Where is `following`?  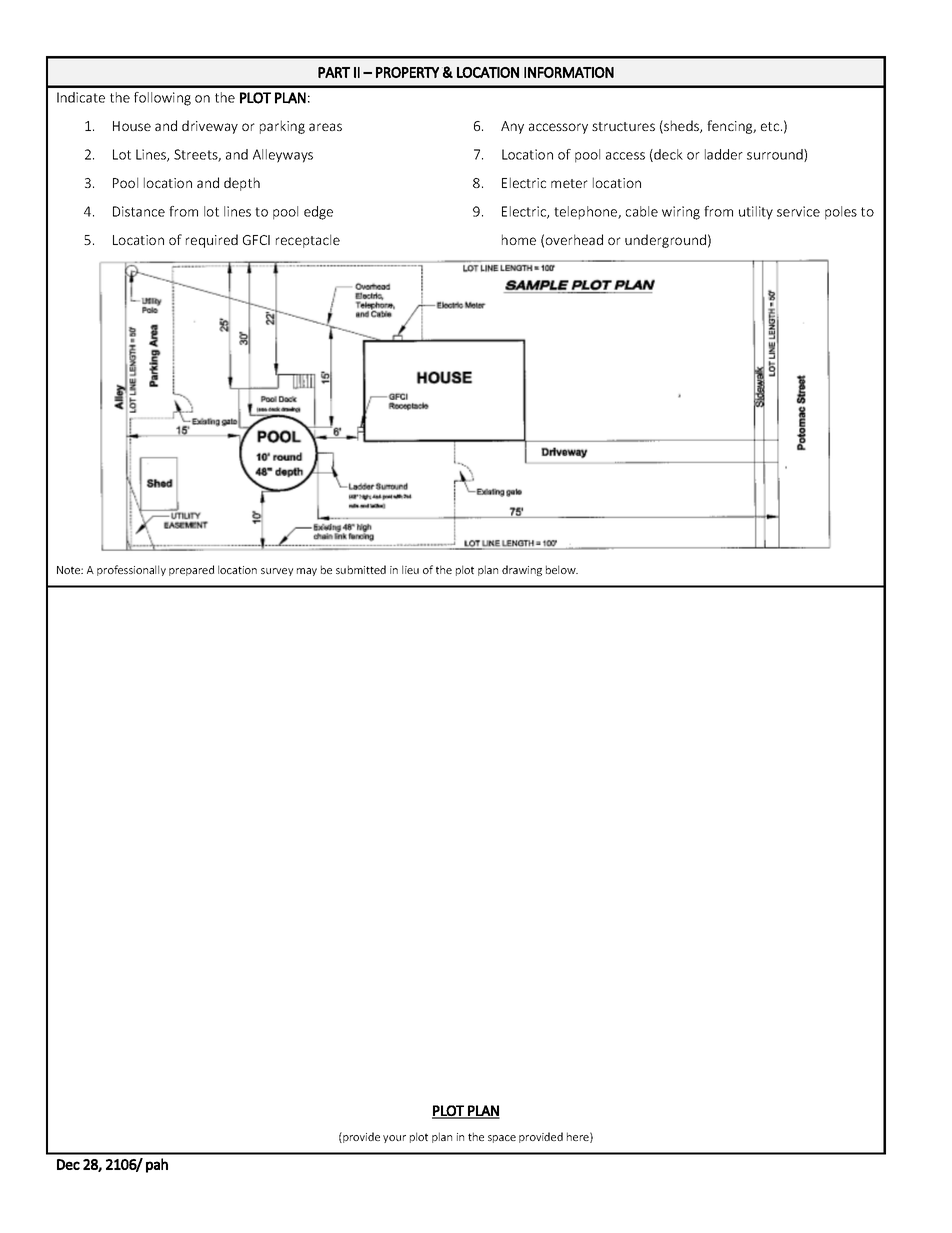 following is located at coordinates (162, 99).
